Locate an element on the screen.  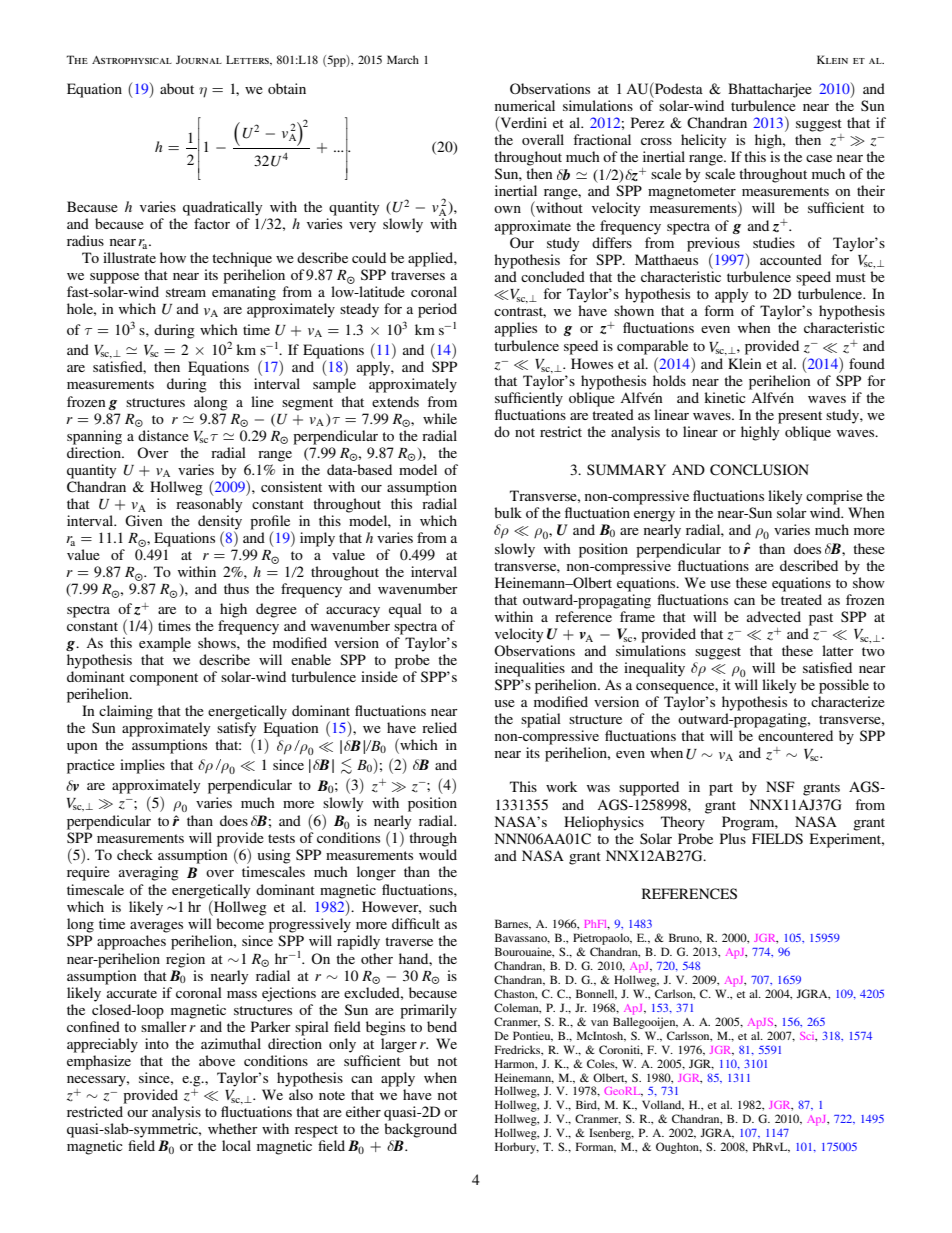
reasonably is located at coordinates (209, 505).
